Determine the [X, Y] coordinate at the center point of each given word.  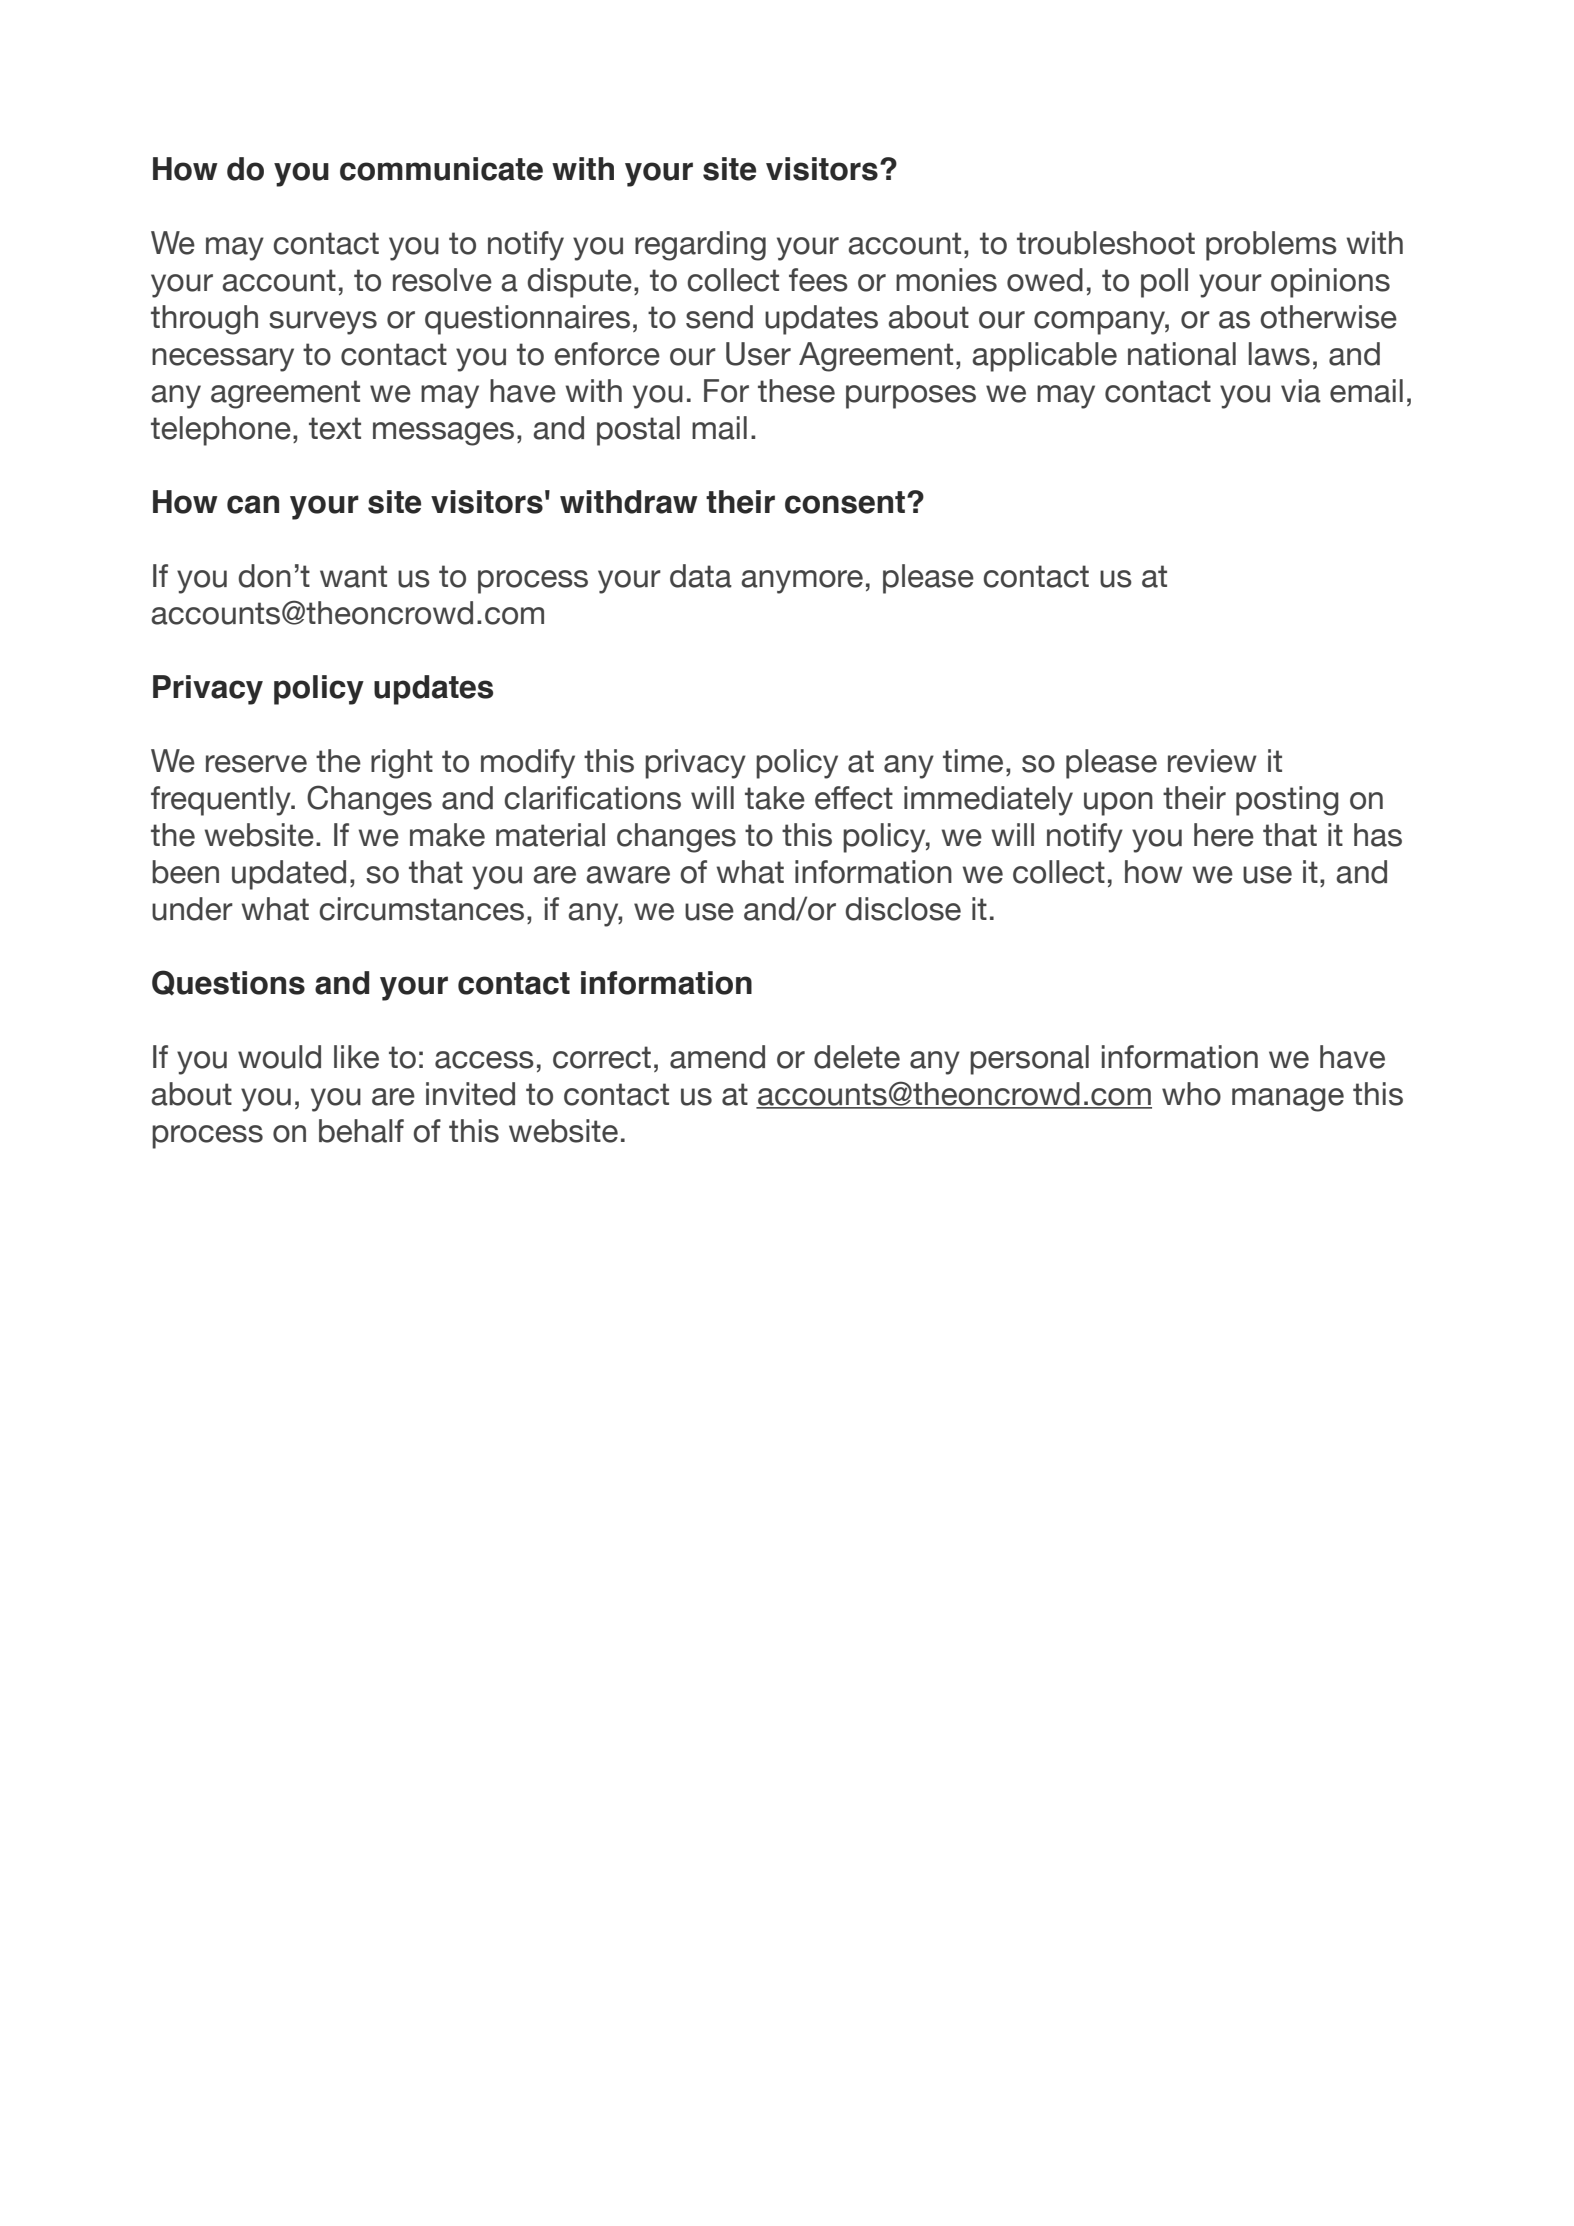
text [335, 428]
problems [1271, 246]
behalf [361, 1131]
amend [717, 1057]
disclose [903, 909]
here [1224, 835]
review [1212, 761]
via [1301, 391]
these [796, 391]
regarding [700, 246]
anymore [802, 582]
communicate [441, 169]
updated [289, 875]
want [353, 576]
